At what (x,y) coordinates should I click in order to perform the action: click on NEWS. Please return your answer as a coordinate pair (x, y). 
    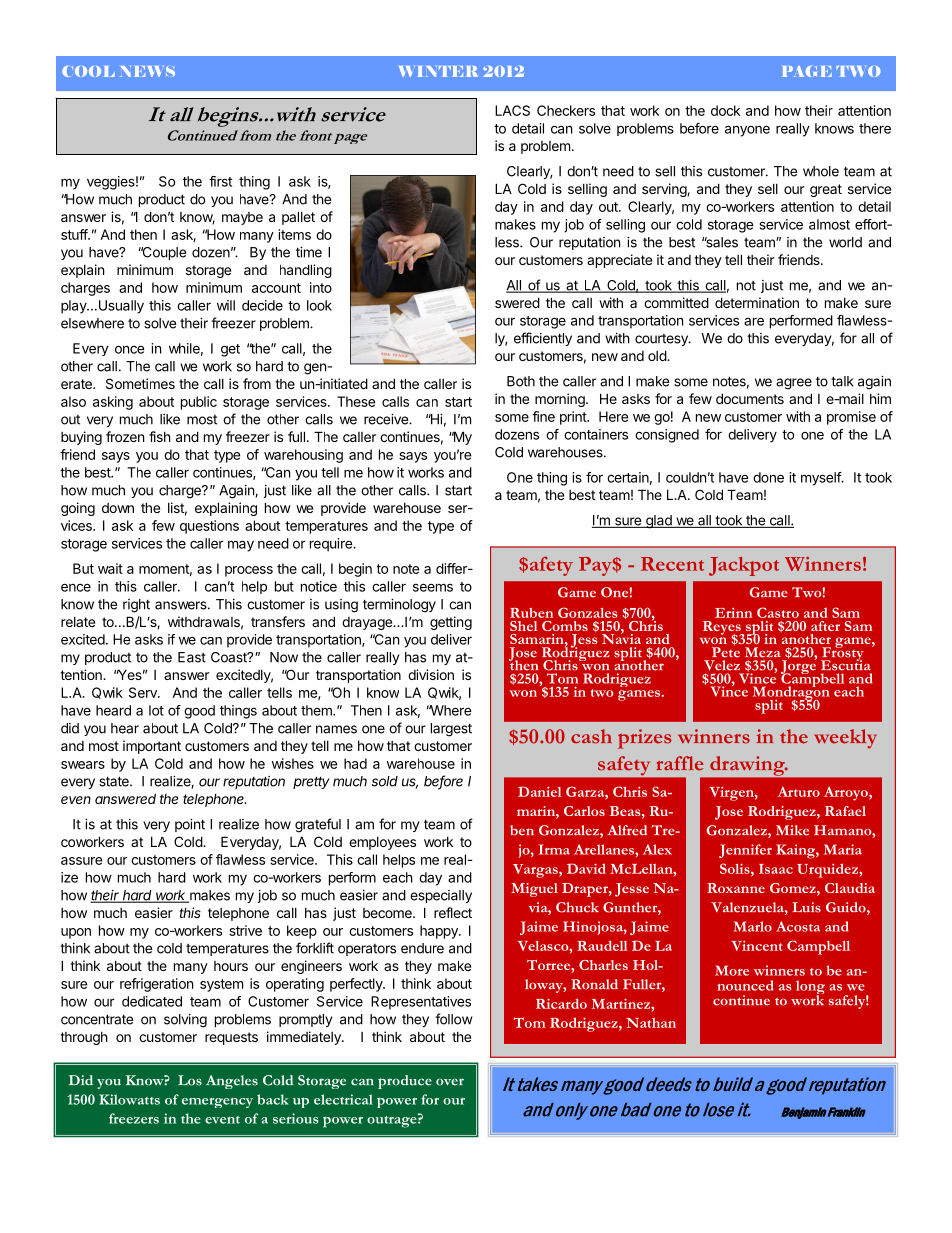
    Looking at the image, I should click on (147, 71).
